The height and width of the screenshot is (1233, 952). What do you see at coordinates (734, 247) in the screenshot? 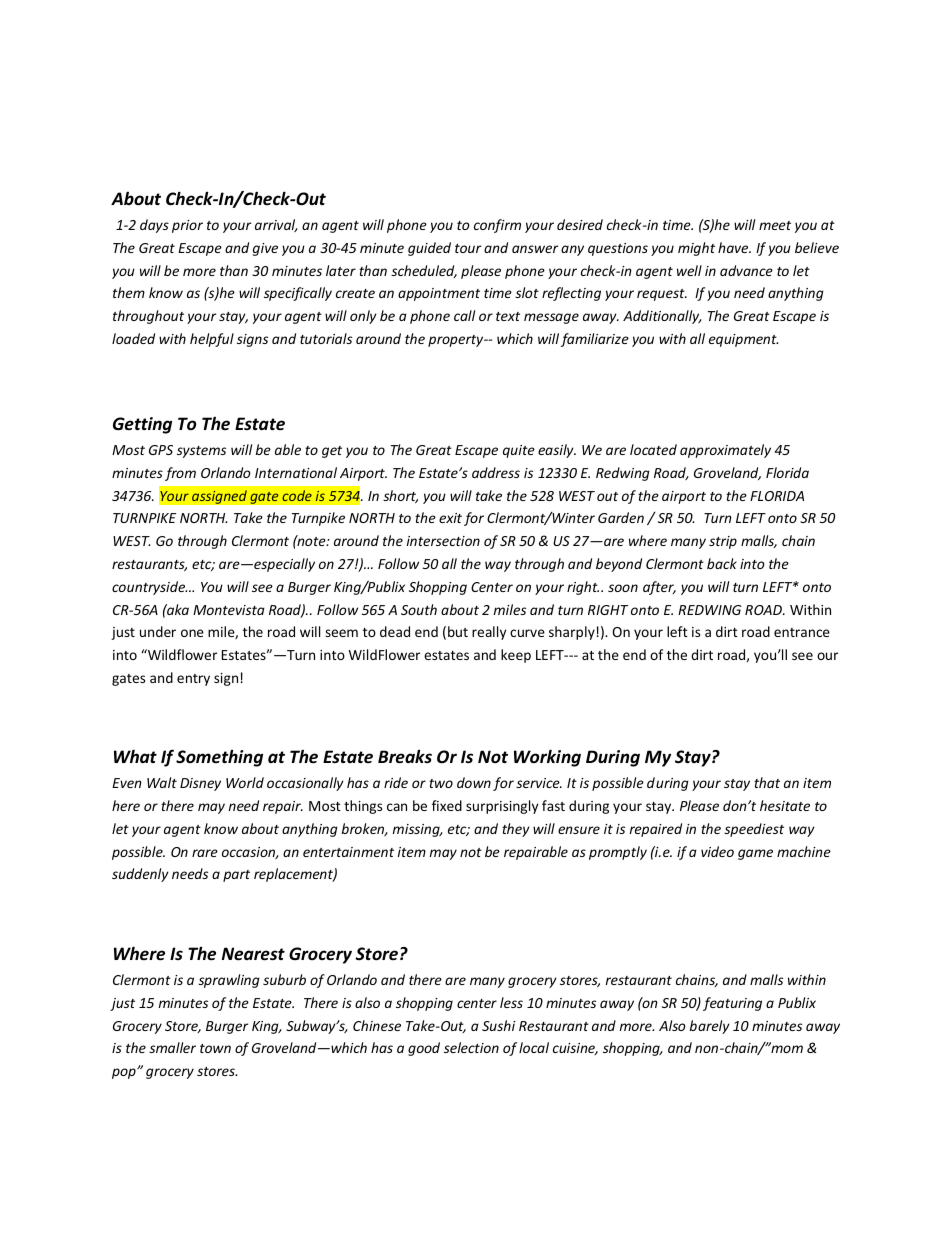
I see `have` at bounding box center [734, 247].
